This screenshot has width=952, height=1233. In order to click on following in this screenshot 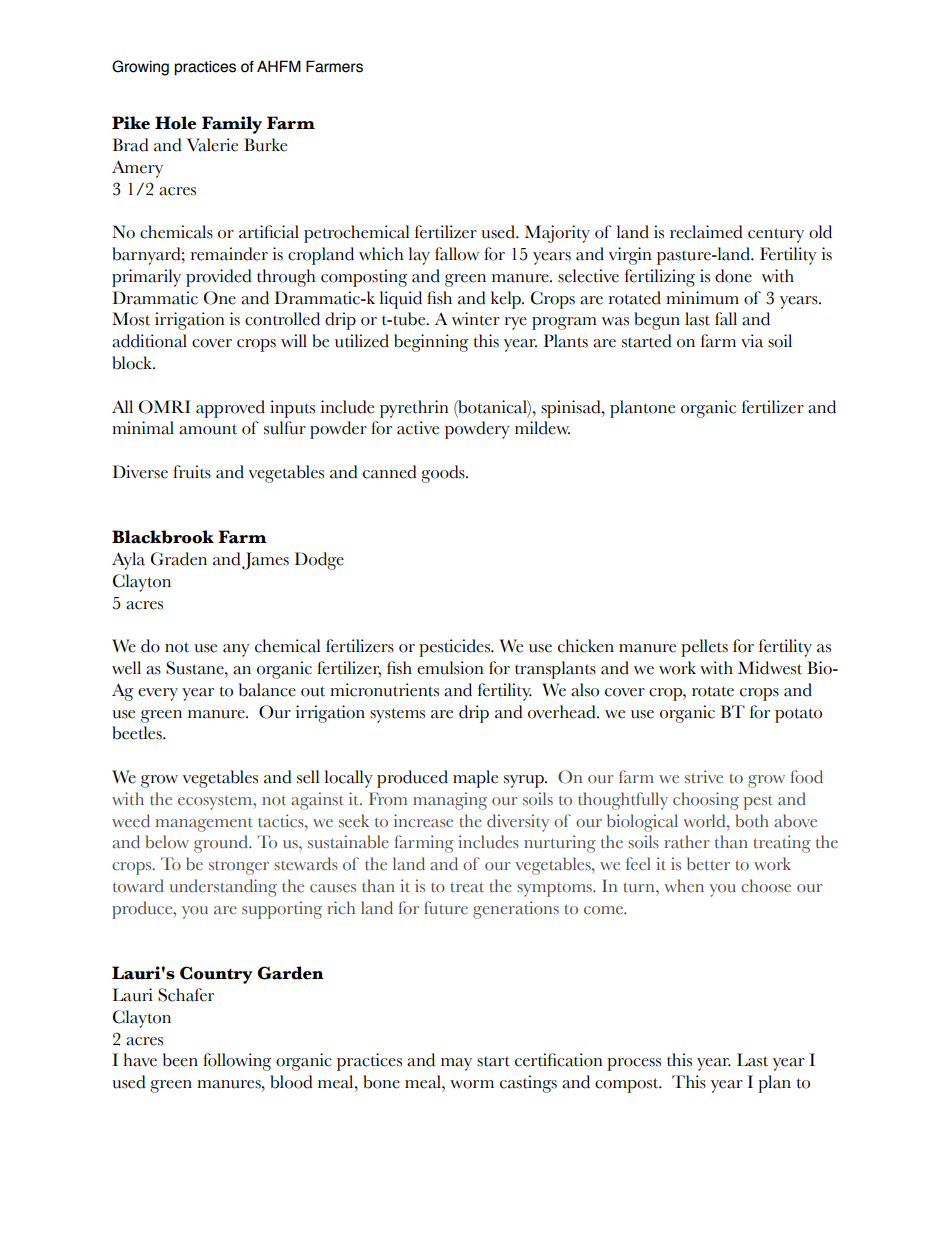, I will do `click(237, 1062)`.
